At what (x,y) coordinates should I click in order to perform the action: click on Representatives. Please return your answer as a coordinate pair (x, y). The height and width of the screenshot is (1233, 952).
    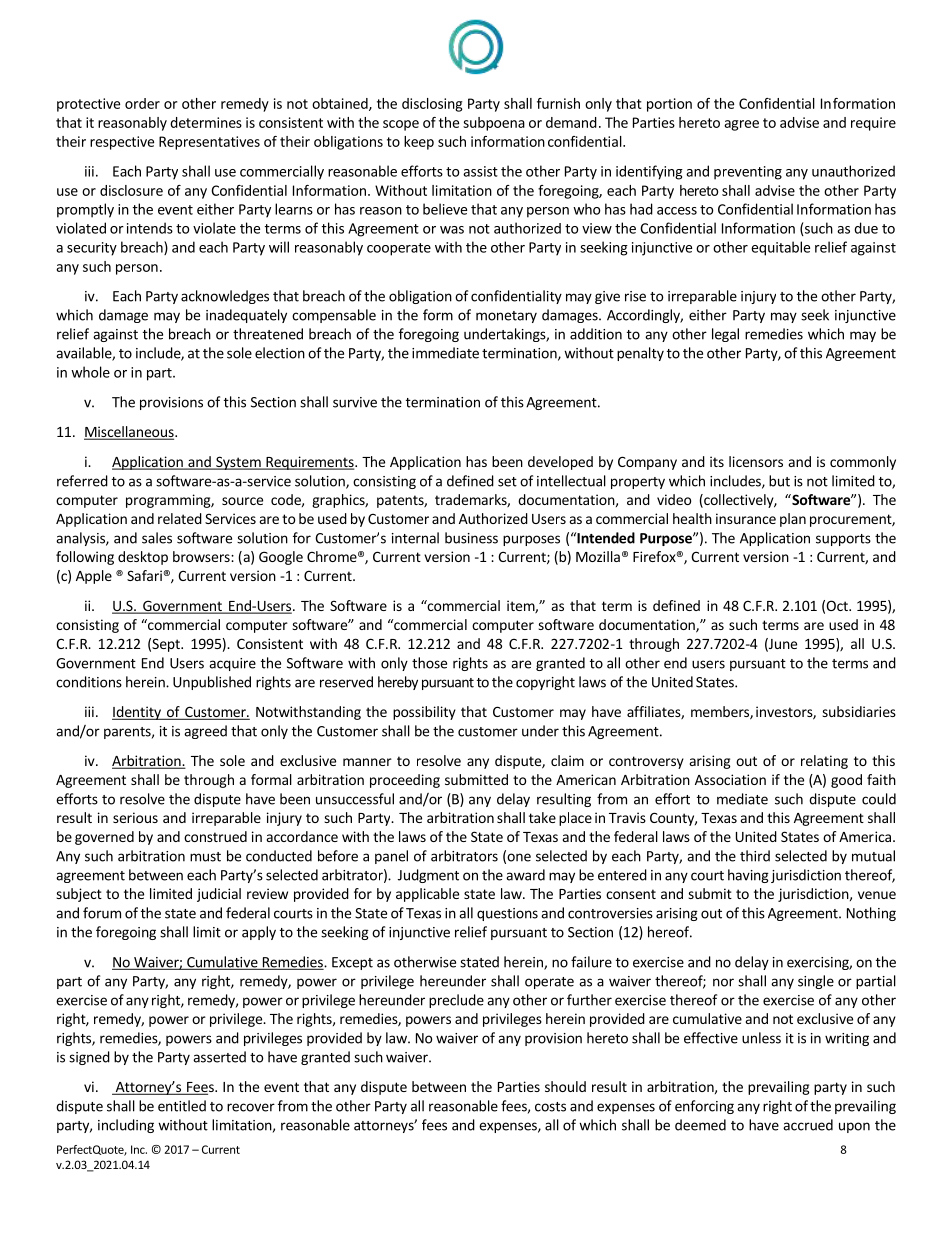
    Looking at the image, I should click on (209, 143).
